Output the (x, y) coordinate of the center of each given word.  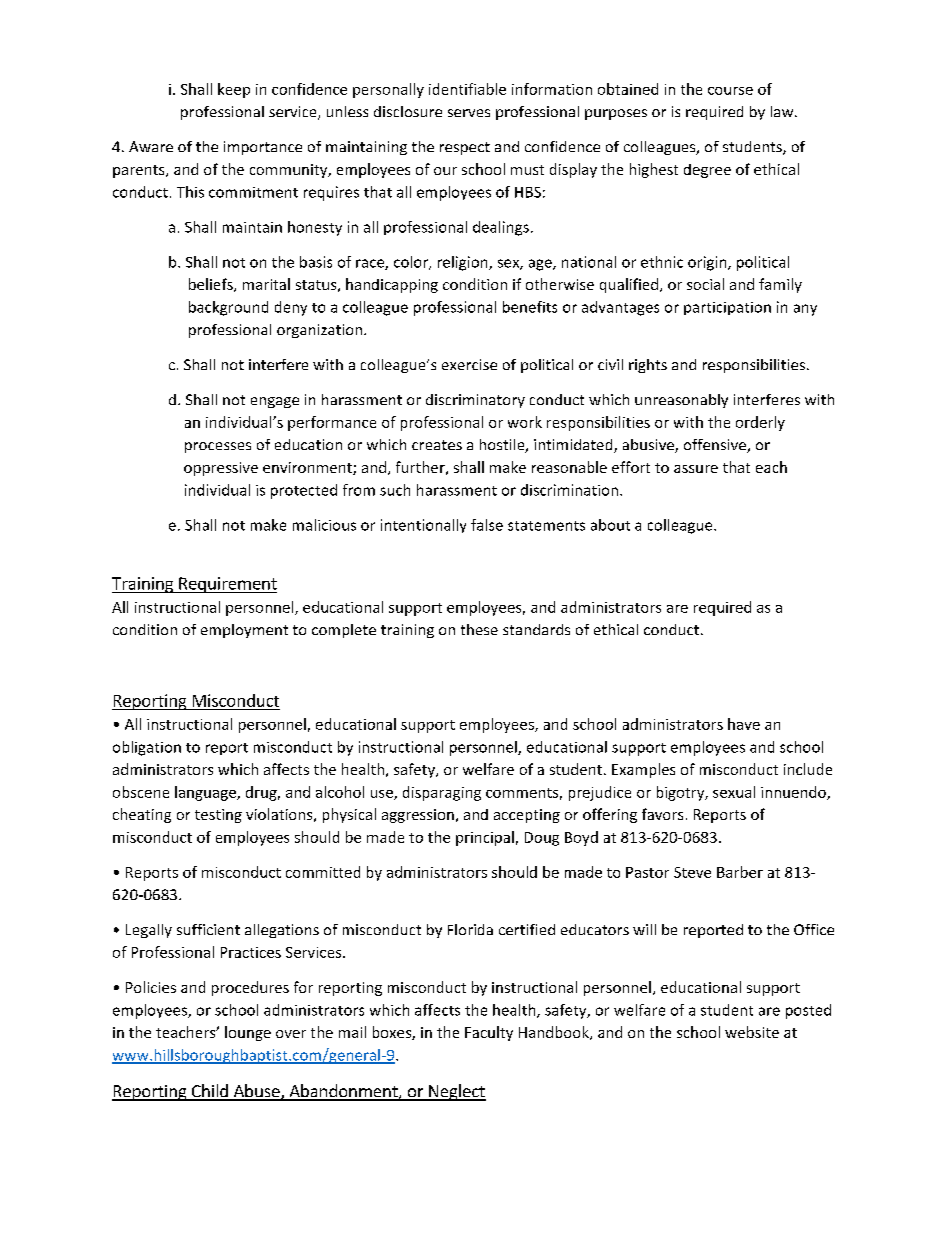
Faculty (489, 1033)
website (752, 1032)
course (730, 91)
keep (234, 90)
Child (209, 1092)
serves (469, 113)
